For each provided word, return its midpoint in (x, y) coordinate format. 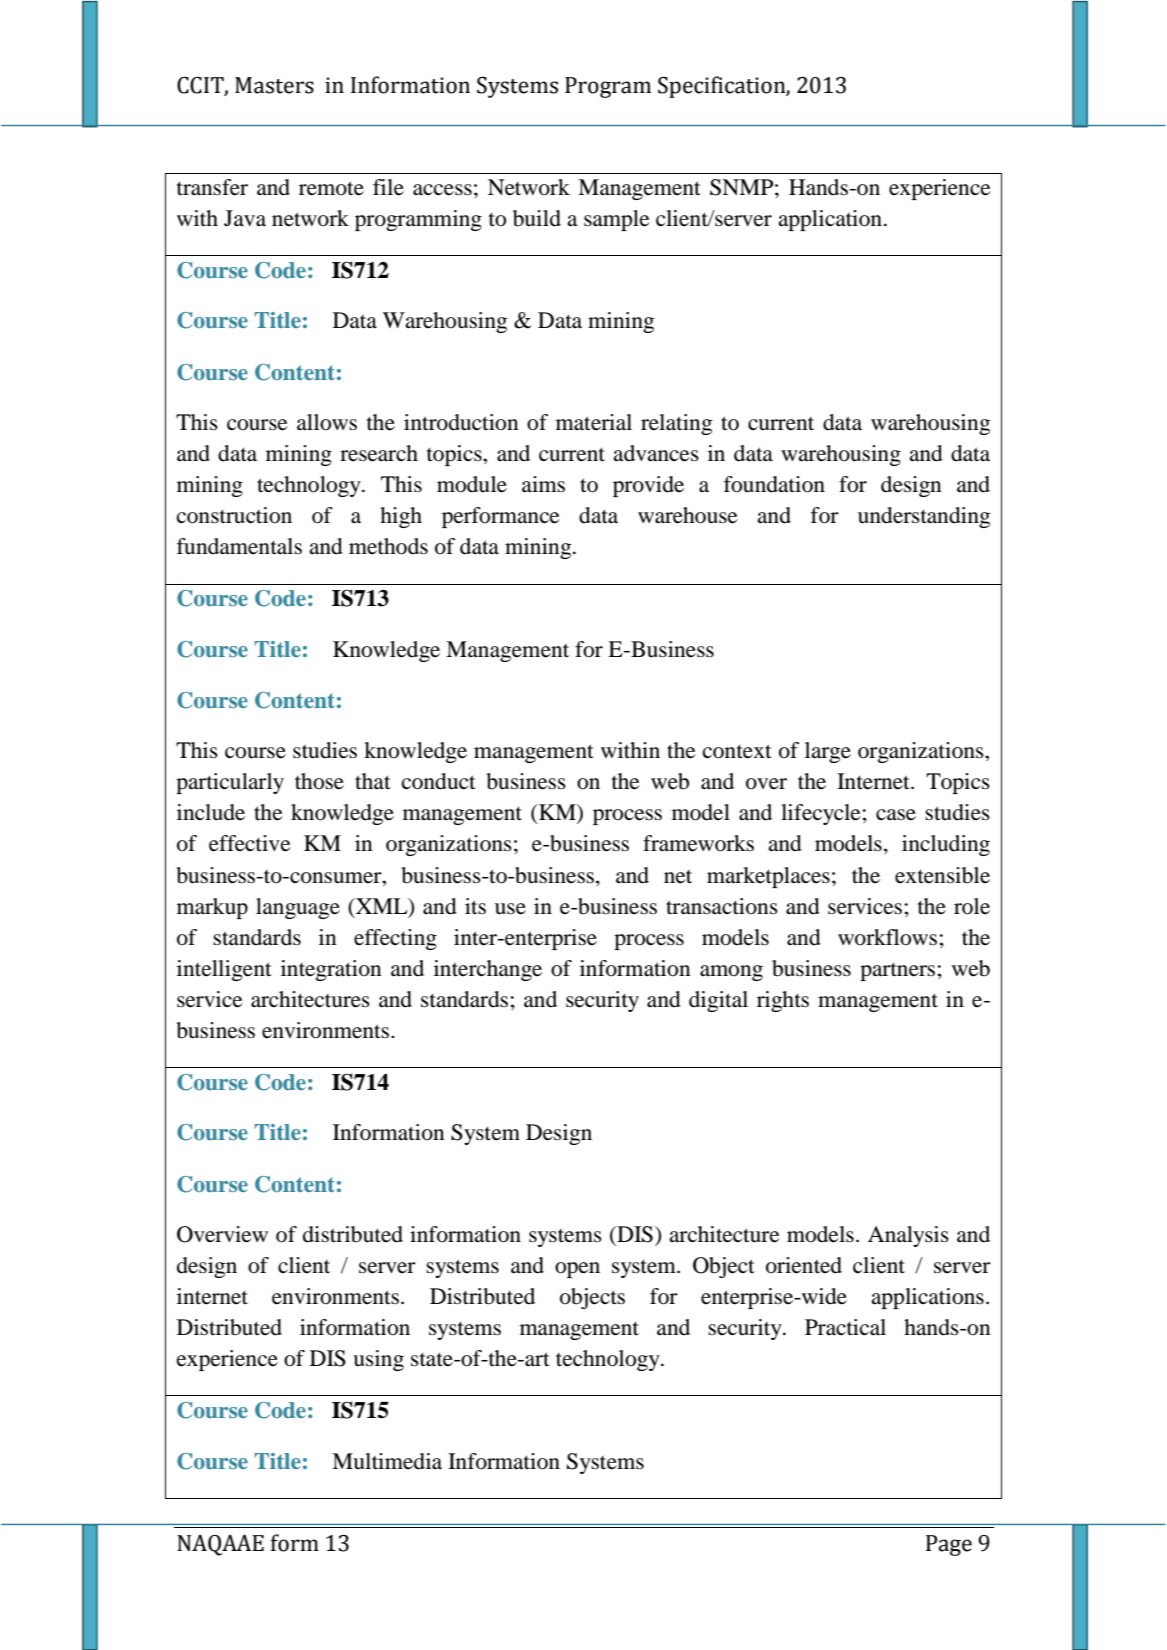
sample (617, 220)
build (537, 218)
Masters (274, 85)
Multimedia (387, 1461)
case (896, 815)
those (319, 781)
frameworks (698, 843)
